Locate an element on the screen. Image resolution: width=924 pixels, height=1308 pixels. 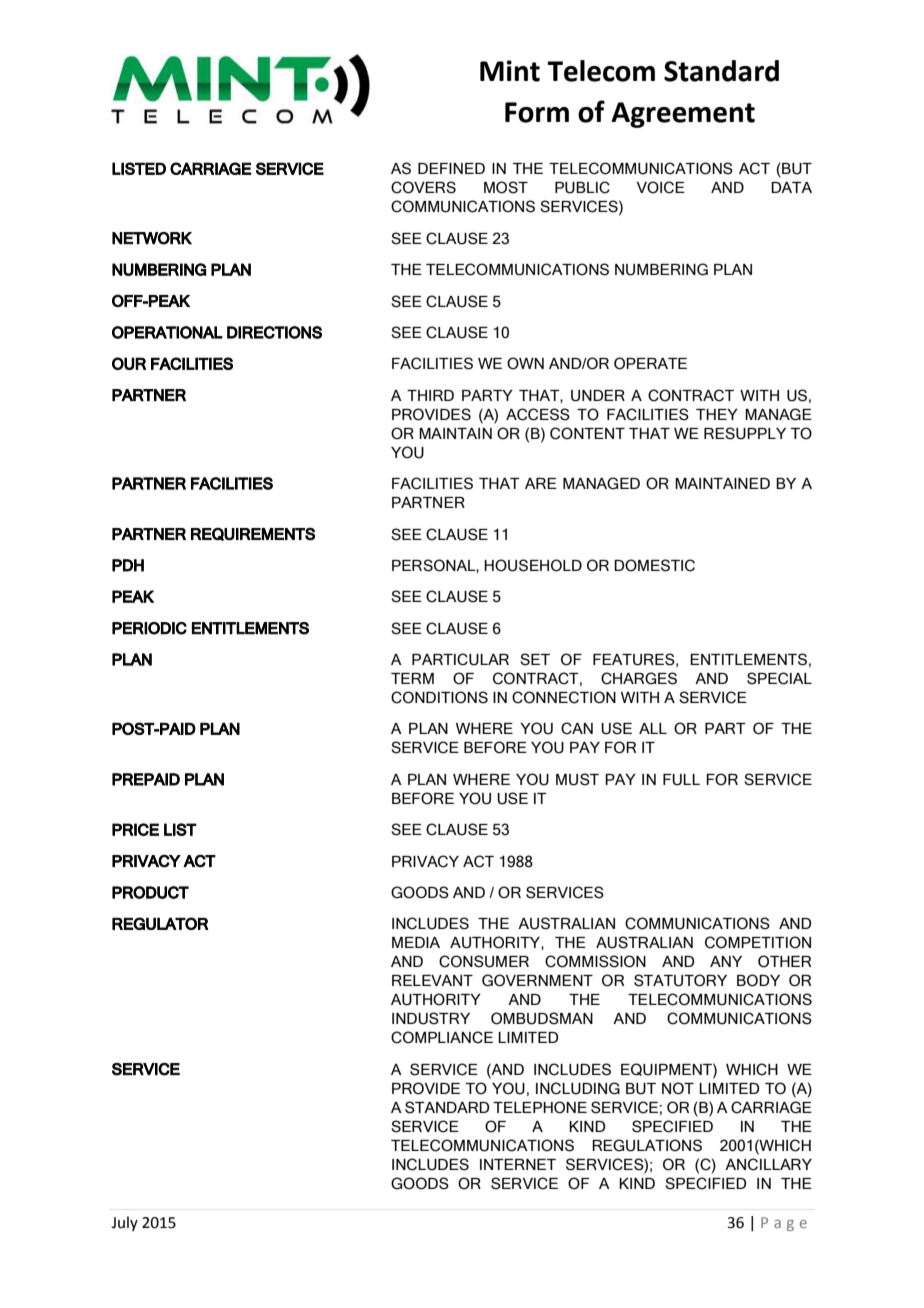
Mint is located at coordinates (510, 71).
